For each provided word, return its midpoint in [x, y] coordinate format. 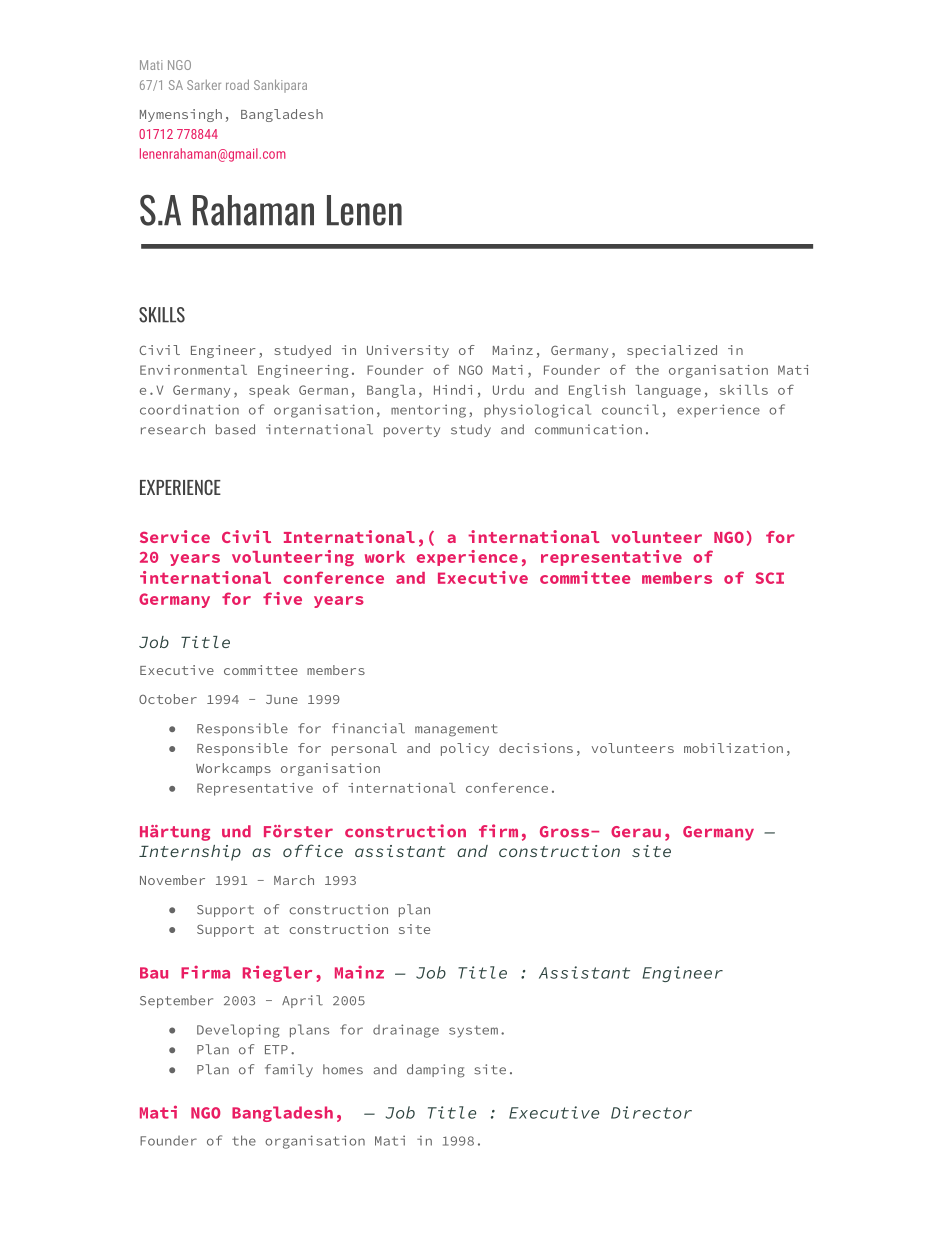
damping [435, 1071]
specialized [672, 351]
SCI [770, 578]
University [408, 351]
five [282, 598]
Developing [238, 1031]
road [237, 84]
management [456, 730]
